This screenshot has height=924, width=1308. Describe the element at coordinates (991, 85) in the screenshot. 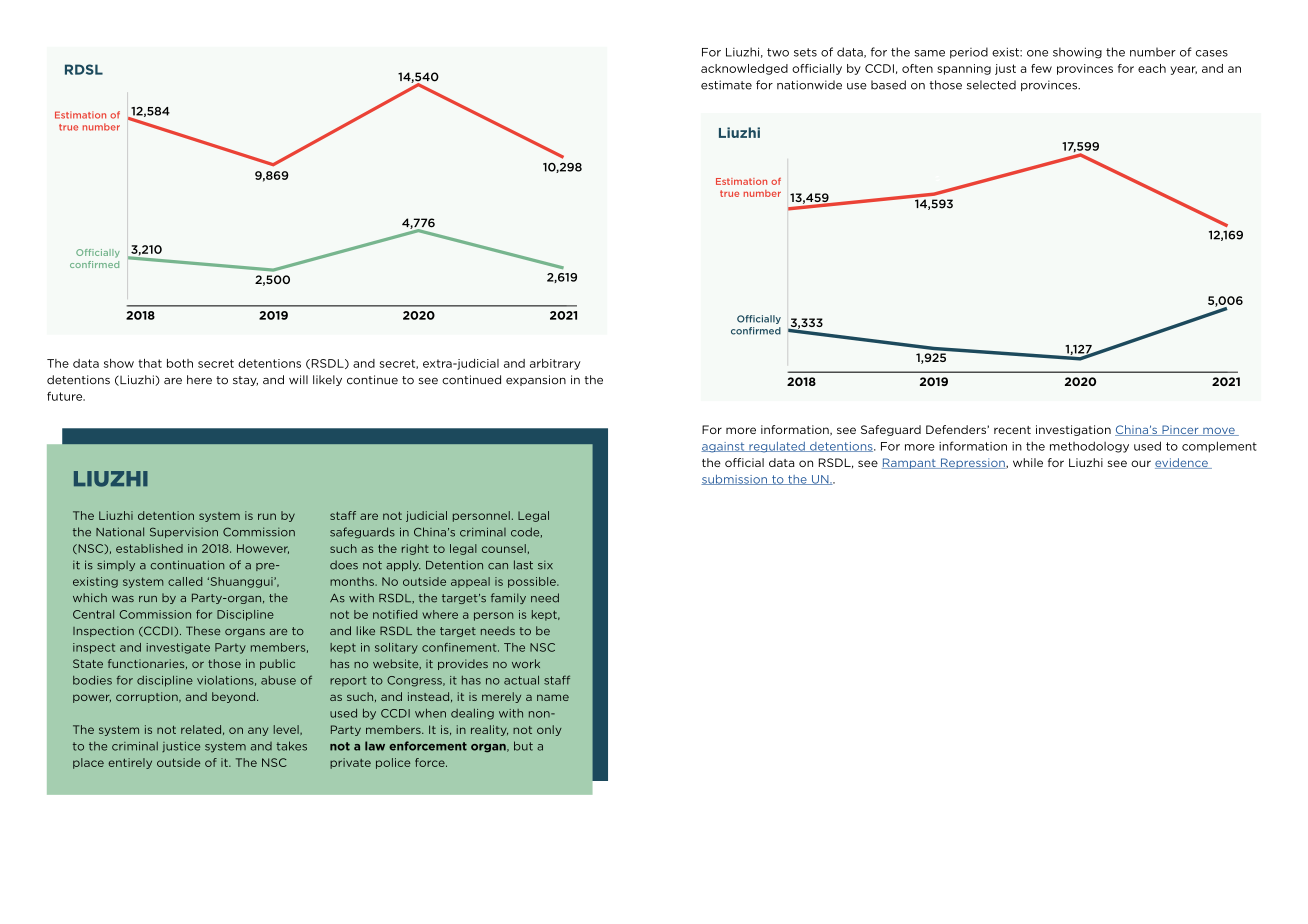

I see `selected` at that location.
